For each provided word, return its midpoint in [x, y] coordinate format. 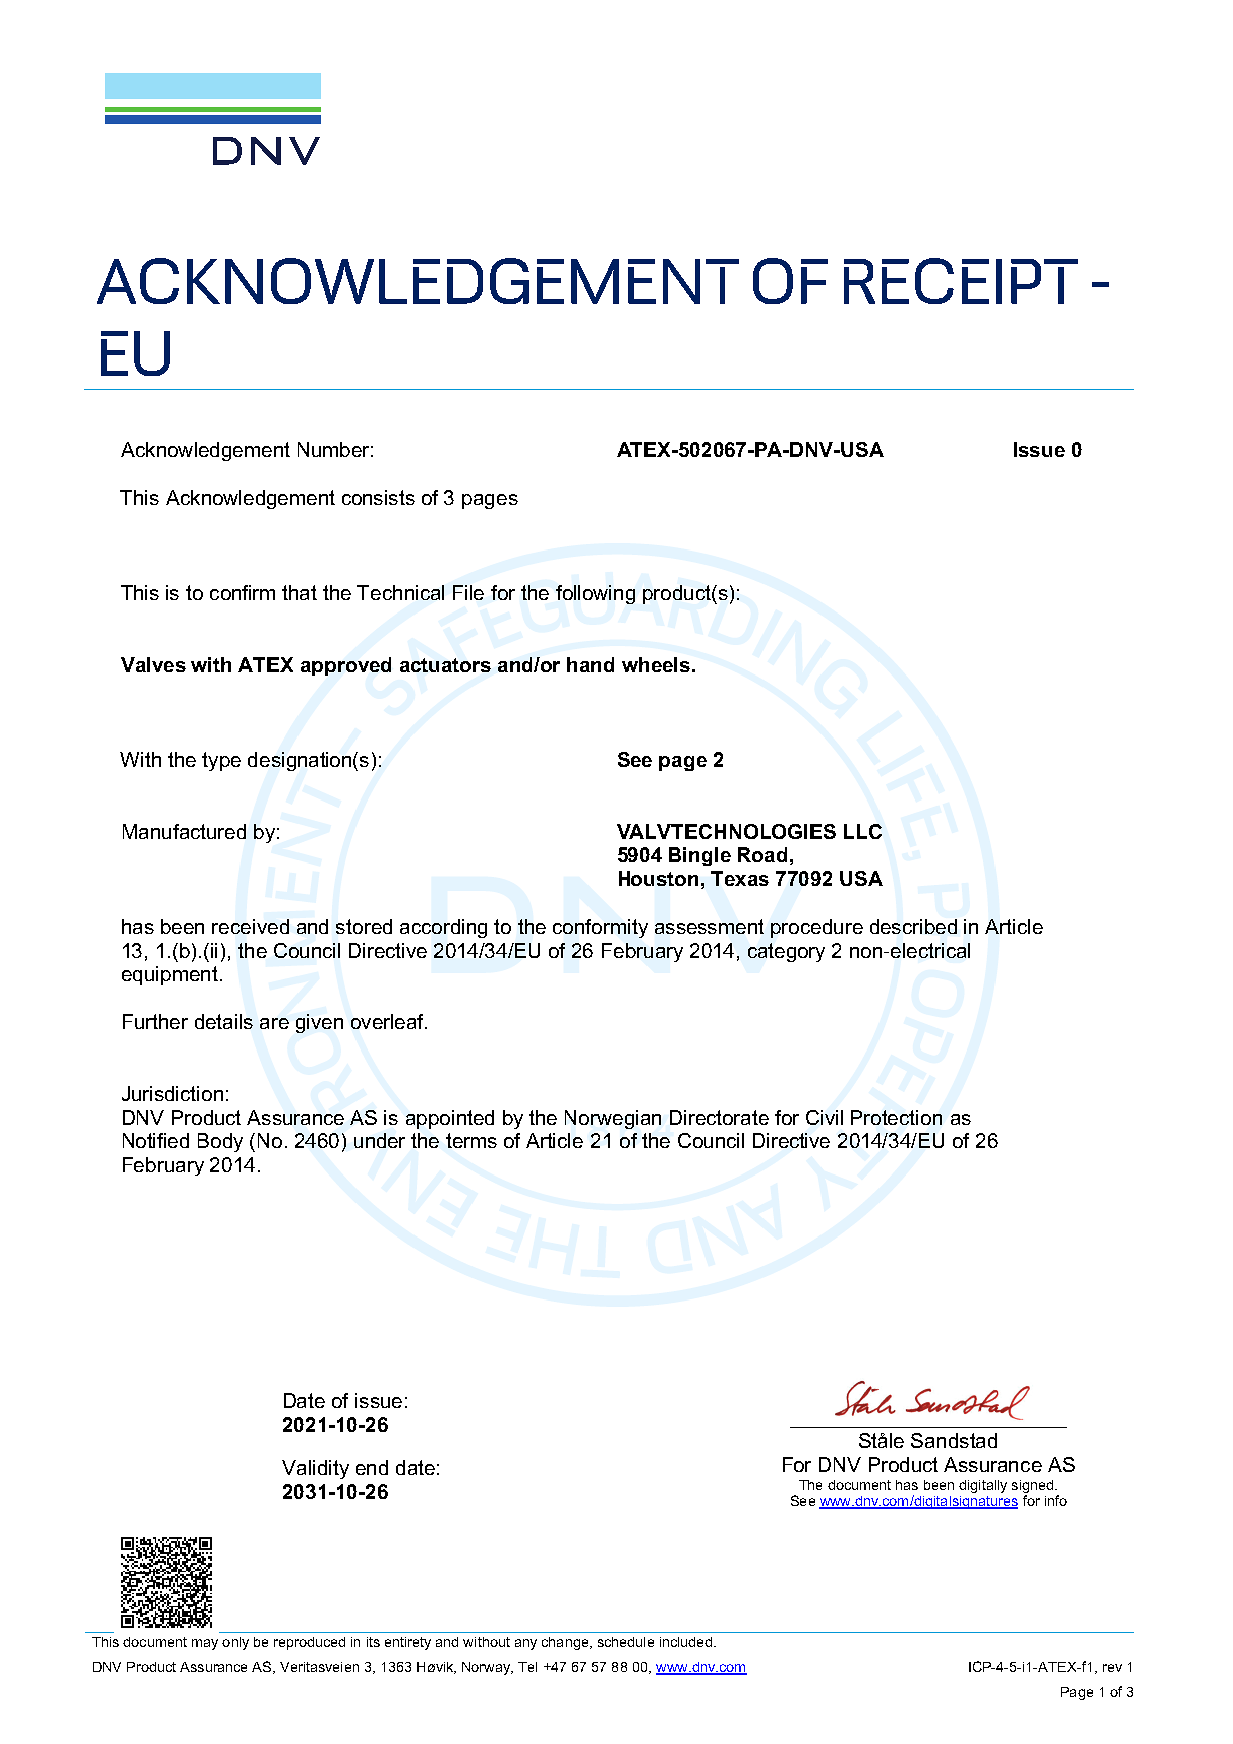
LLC [863, 831]
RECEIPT [961, 281]
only [235, 1643]
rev [1112, 1668]
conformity [600, 928]
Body [220, 1142]
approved [346, 666]
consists [378, 497]
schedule [626, 1642]
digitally [983, 1486]
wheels [657, 664]
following [595, 594]
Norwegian [613, 1119]
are [274, 1023]
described [913, 926]
